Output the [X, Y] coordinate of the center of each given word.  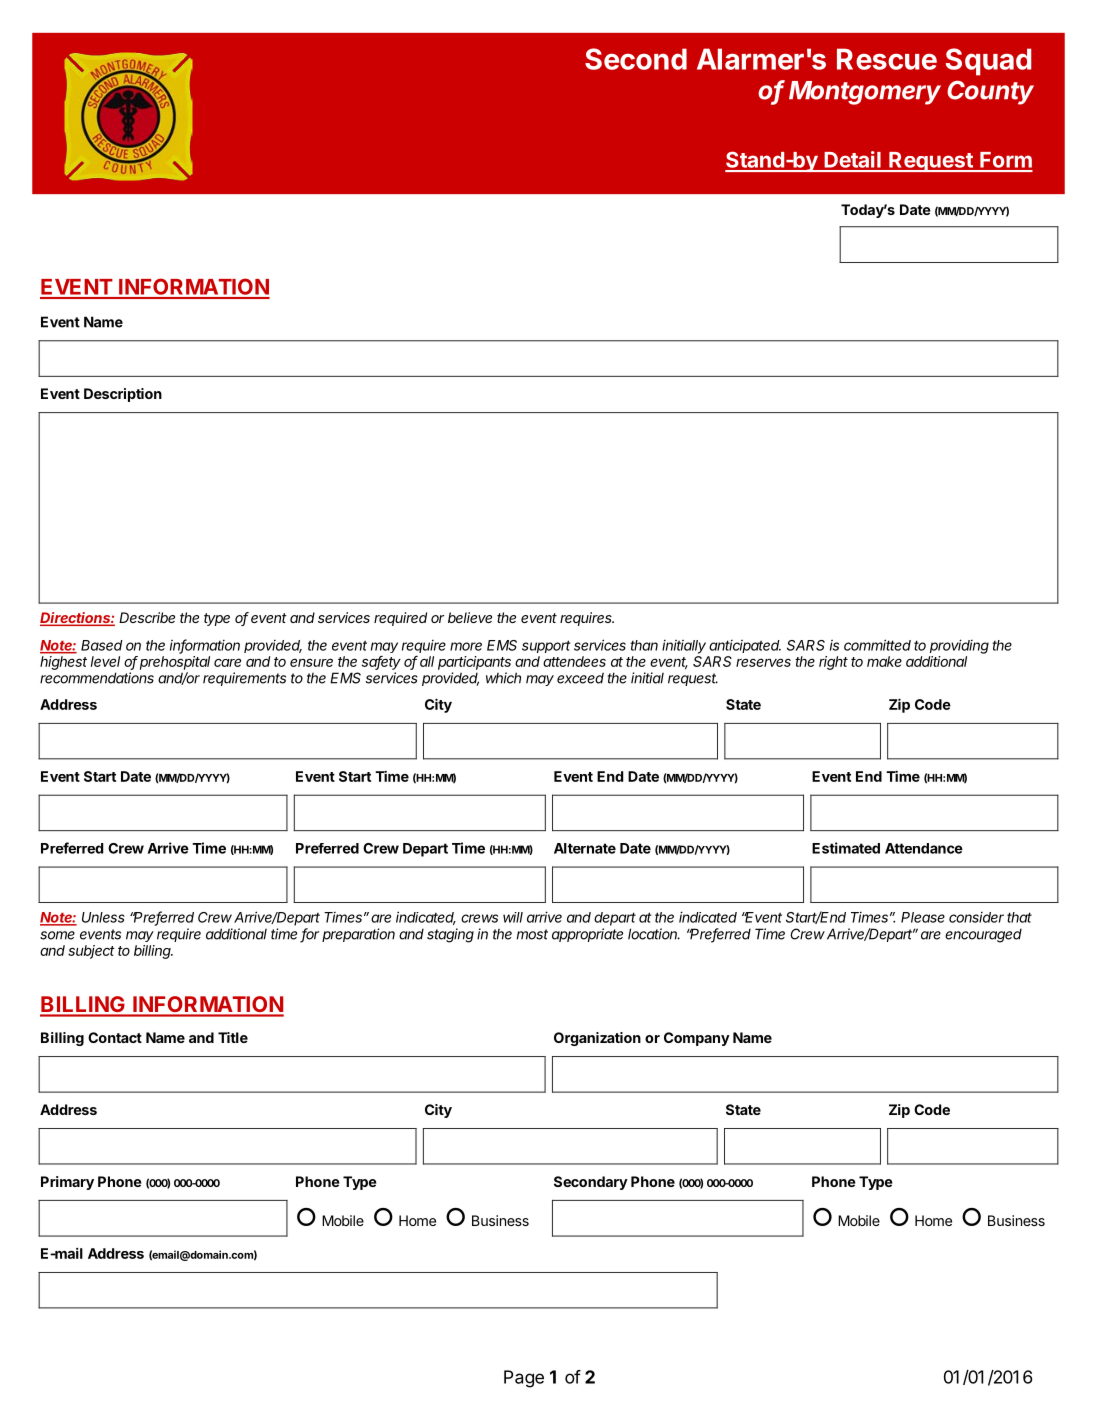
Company [697, 1039]
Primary [67, 1183]
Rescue [887, 59]
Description [123, 395]
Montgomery [865, 93]
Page [524, 1379]
